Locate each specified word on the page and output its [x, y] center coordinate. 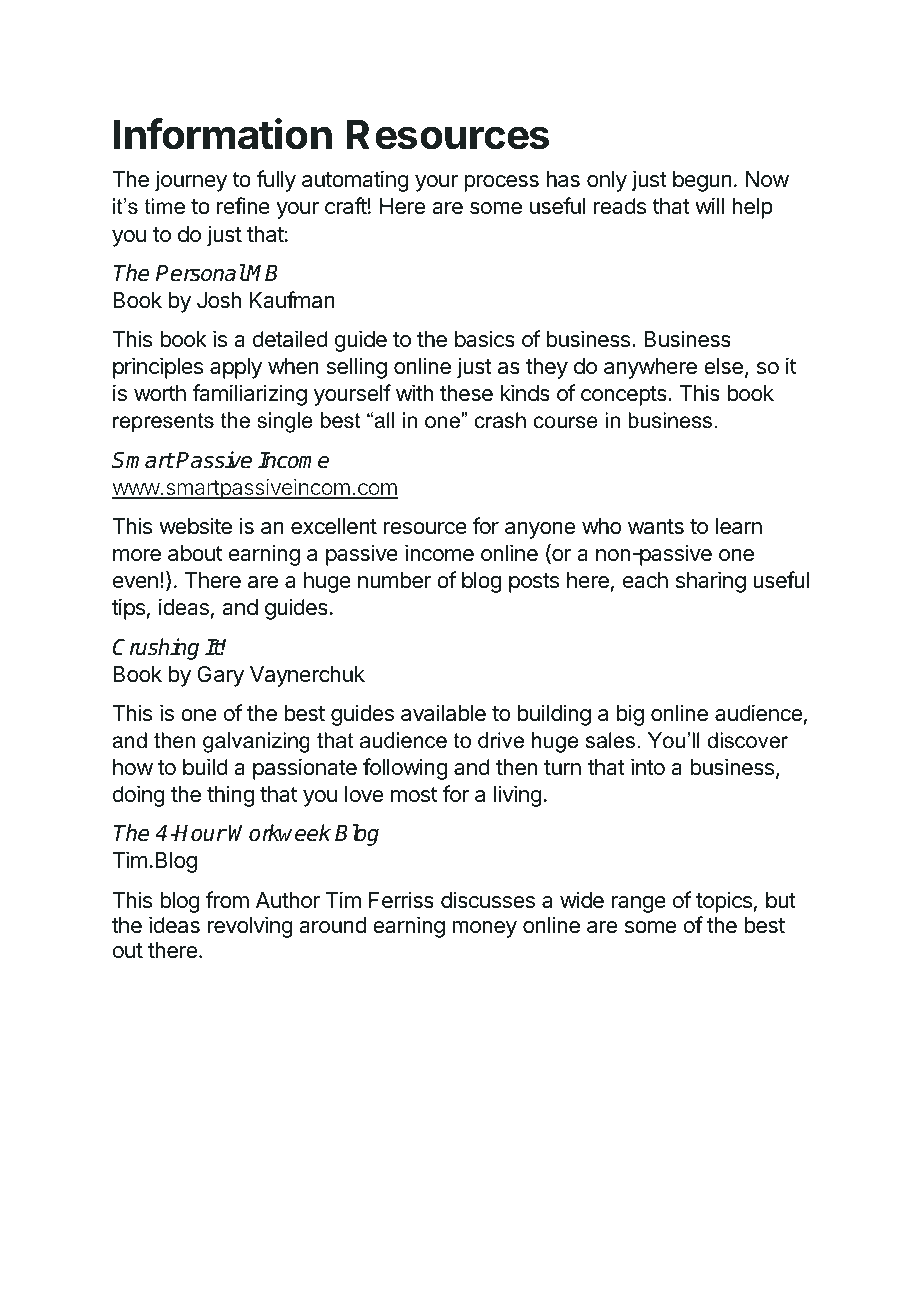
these [466, 393]
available [443, 713]
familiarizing [249, 395]
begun [702, 181]
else [723, 366]
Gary [220, 676]
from [227, 900]
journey [191, 181]
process [501, 183]
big [630, 715]
